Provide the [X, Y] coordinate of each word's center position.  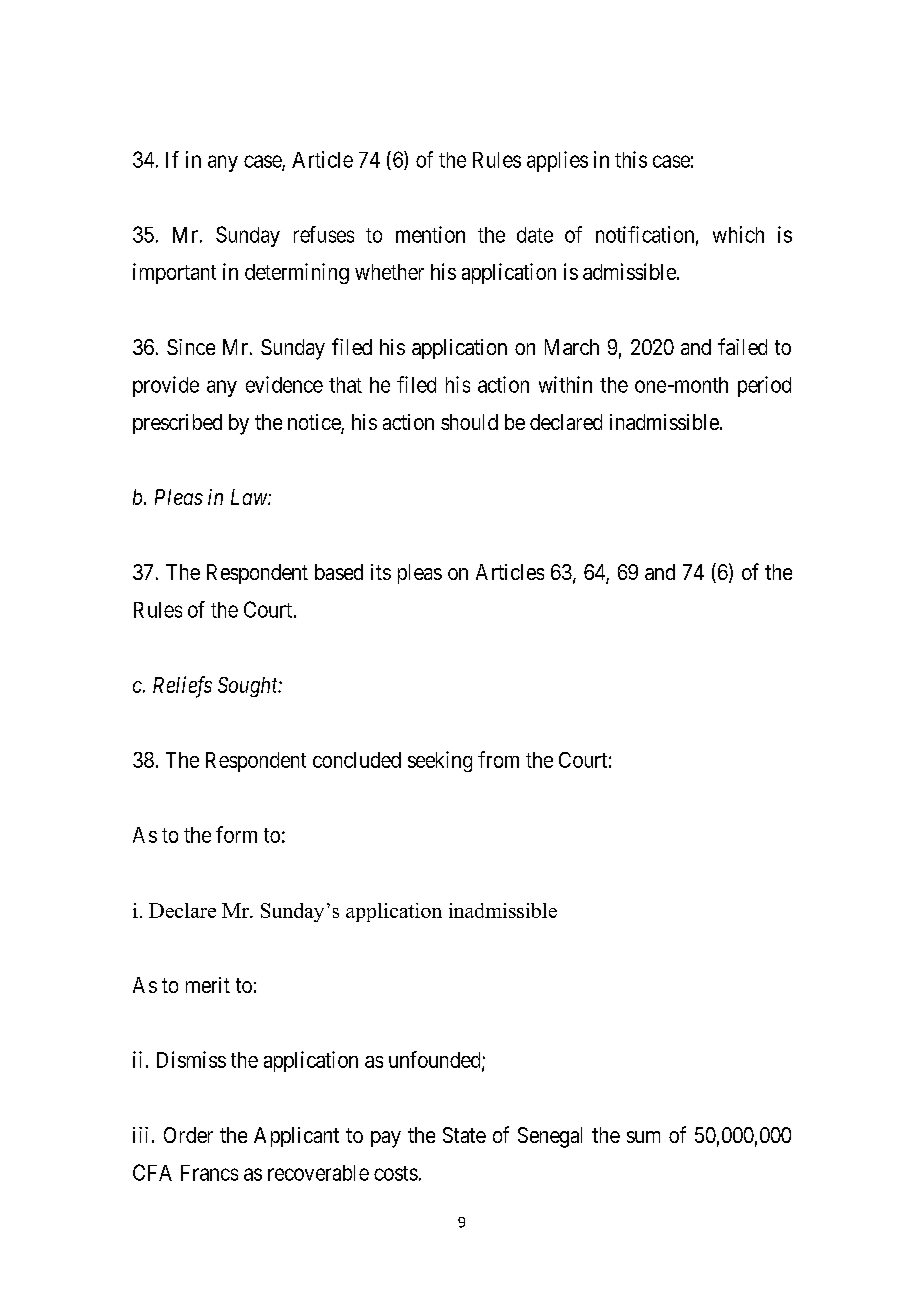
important [174, 273]
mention [430, 234]
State [464, 1135]
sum [643, 1137]
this [631, 159]
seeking [440, 761]
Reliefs [182, 687]
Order [188, 1135]
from [498, 759]
